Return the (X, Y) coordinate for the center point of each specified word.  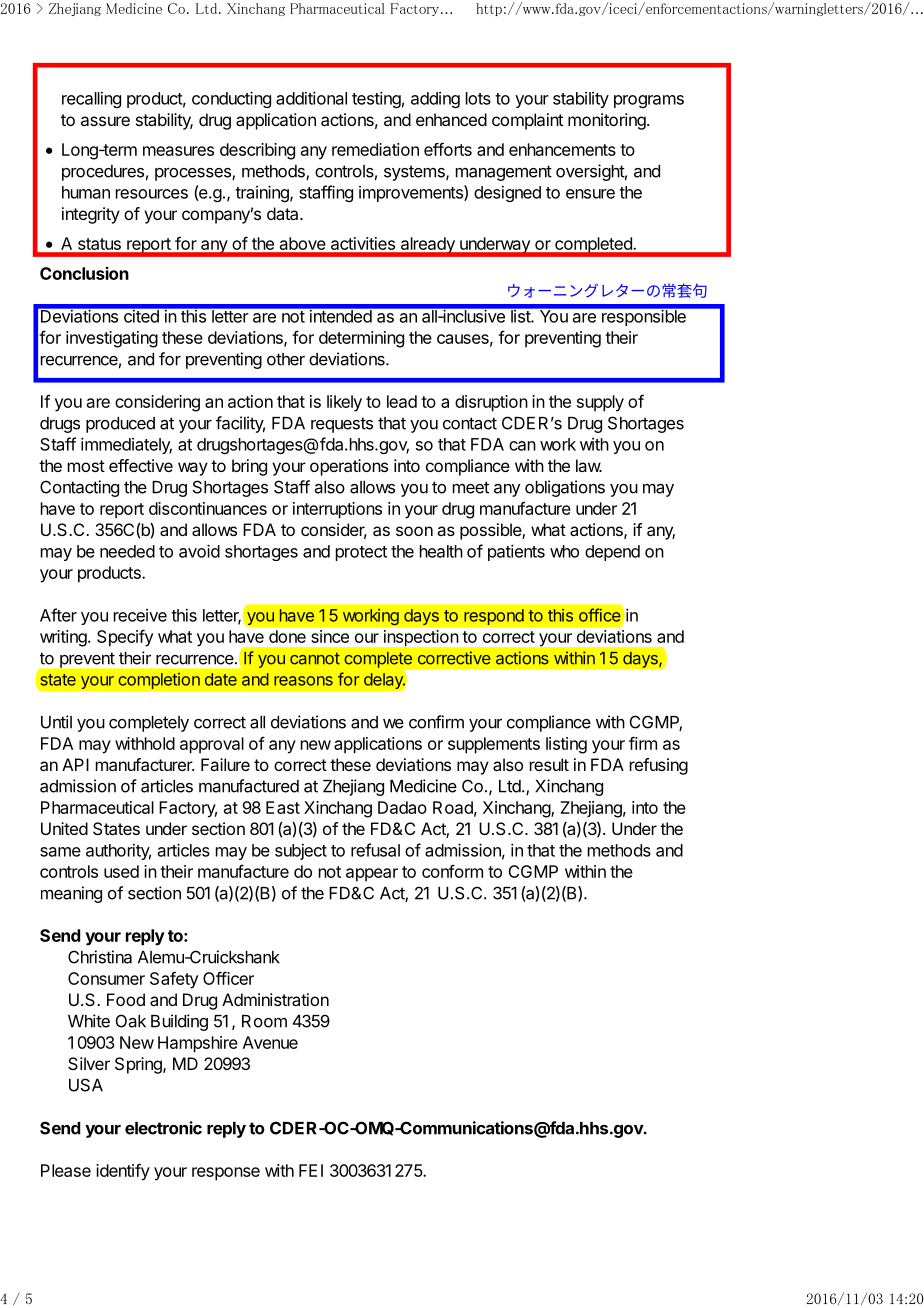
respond (494, 617)
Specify (125, 638)
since (330, 636)
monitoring (608, 121)
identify (123, 1172)
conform (452, 871)
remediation (375, 149)
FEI (311, 1170)
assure (105, 121)
